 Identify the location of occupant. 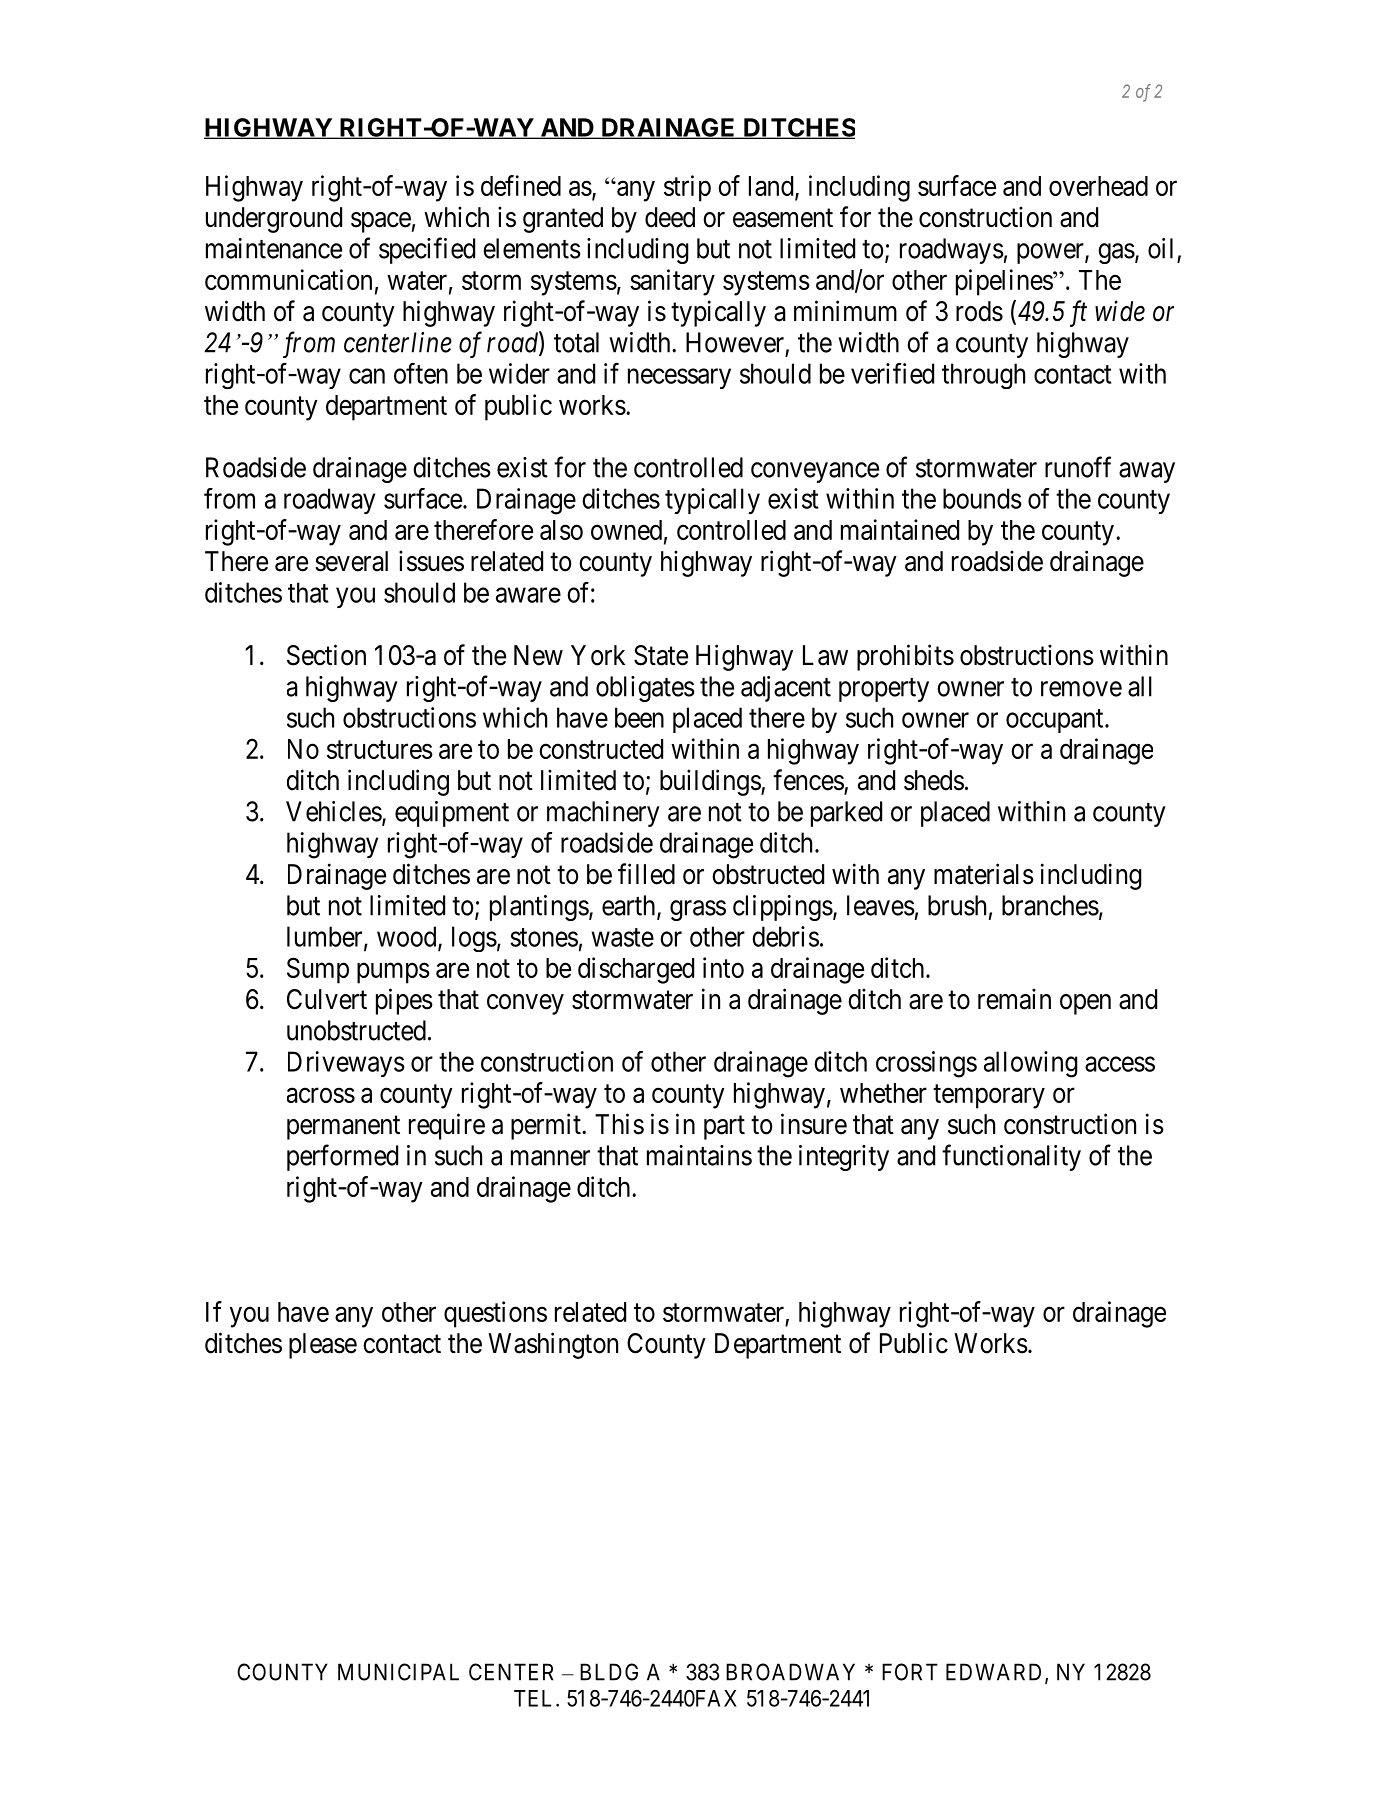
(1056, 721).
